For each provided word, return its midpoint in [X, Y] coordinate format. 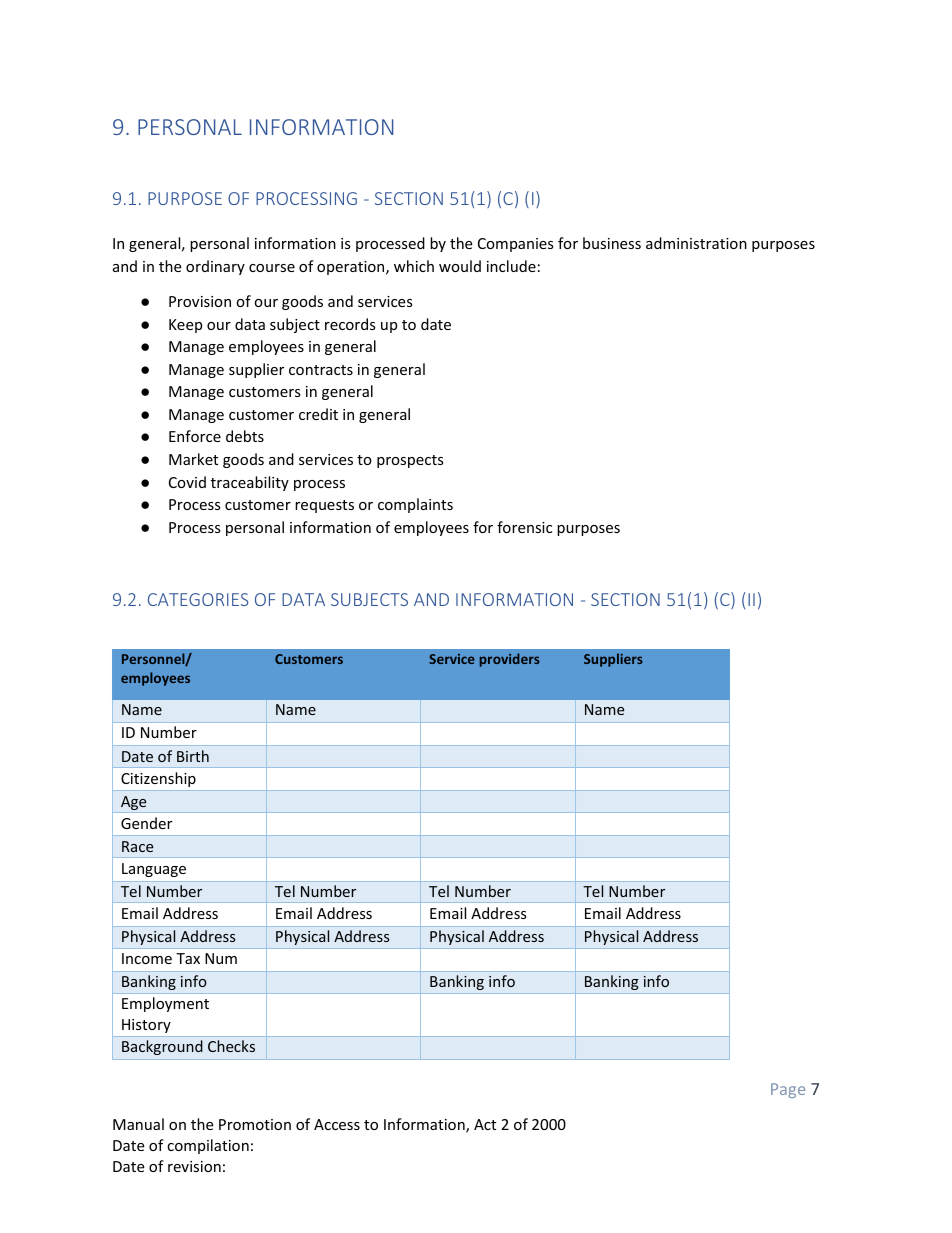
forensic [524, 527]
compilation [208, 1146]
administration [696, 243]
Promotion [255, 1124]
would [460, 266]
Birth [193, 756]
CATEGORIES [198, 599]
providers [510, 660]
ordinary [215, 267]
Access [337, 1124]
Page [788, 1090]
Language [154, 870]
